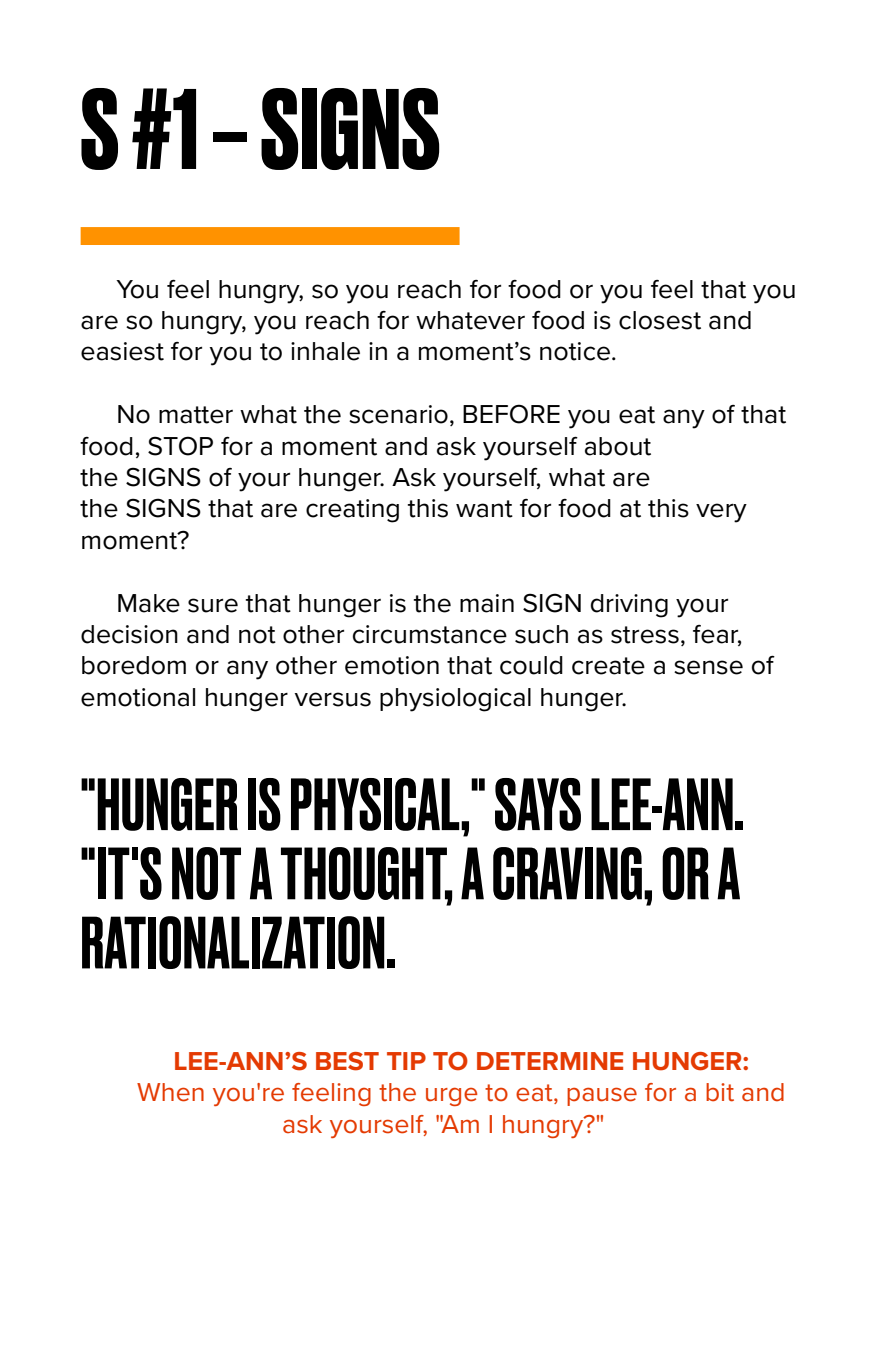 Image resolution: width=887 pixels, height=1372 pixels. Describe the element at coordinates (721, 513) in the page. I see `very` at that location.
